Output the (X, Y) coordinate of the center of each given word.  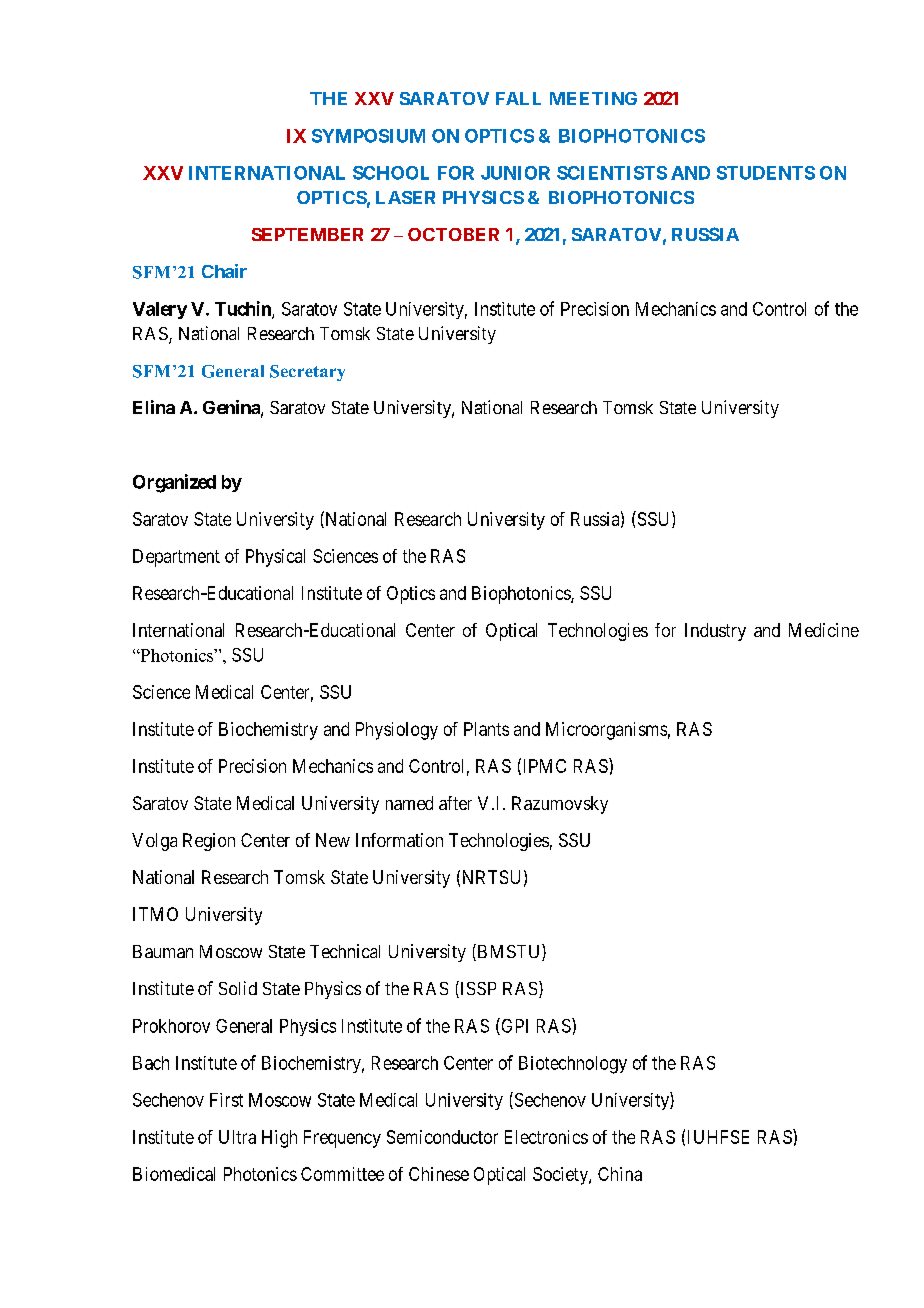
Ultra (237, 1137)
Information (399, 840)
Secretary (307, 373)
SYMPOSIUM (368, 136)
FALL (518, 98)
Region (209, 842)
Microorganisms (606, 731)
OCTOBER (453, 234)
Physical (275, 558)
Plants (486, 729)
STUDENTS (766, 173)
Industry (715, 632)
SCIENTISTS (612, 173)
